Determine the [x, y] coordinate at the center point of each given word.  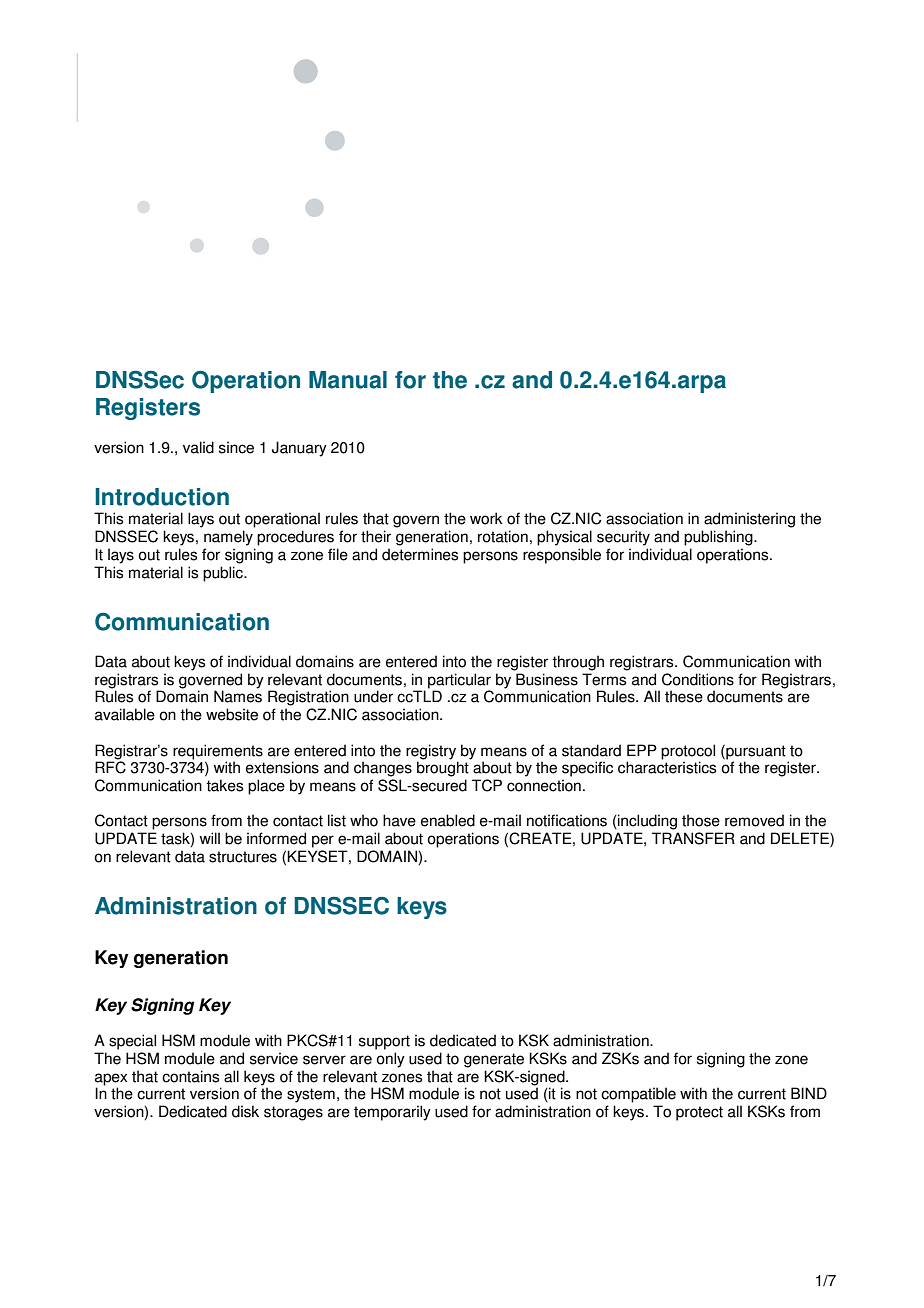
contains [190, 1076]
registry [431, 752]
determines [420, 554]
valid [198, 447]
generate [494, 1060]
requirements [218, 752]
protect [699, 1113]
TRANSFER [693, 838]
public [224, 574]
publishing [719, 538]
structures [243, 857]
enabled [448, 820]
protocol [688, 752]
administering [749, 520]
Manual [348, 380]
